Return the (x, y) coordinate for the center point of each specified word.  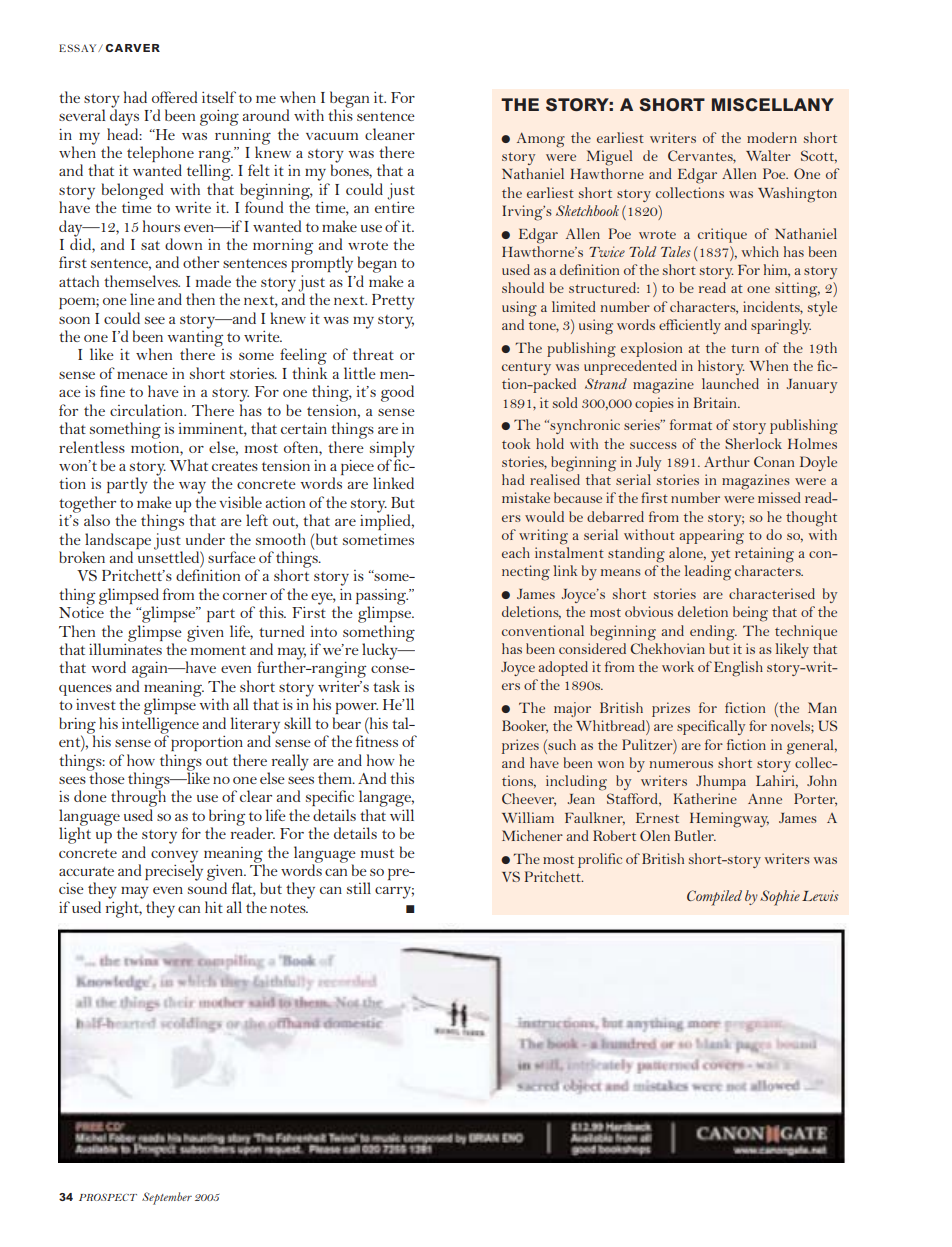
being (750, 614)
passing (382, 598)
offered (174, 97)
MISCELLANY (773, 104)
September (167, 1198)
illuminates (125, 648)
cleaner (390, 134)
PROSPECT (108, 1197)
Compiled (714, 898)
